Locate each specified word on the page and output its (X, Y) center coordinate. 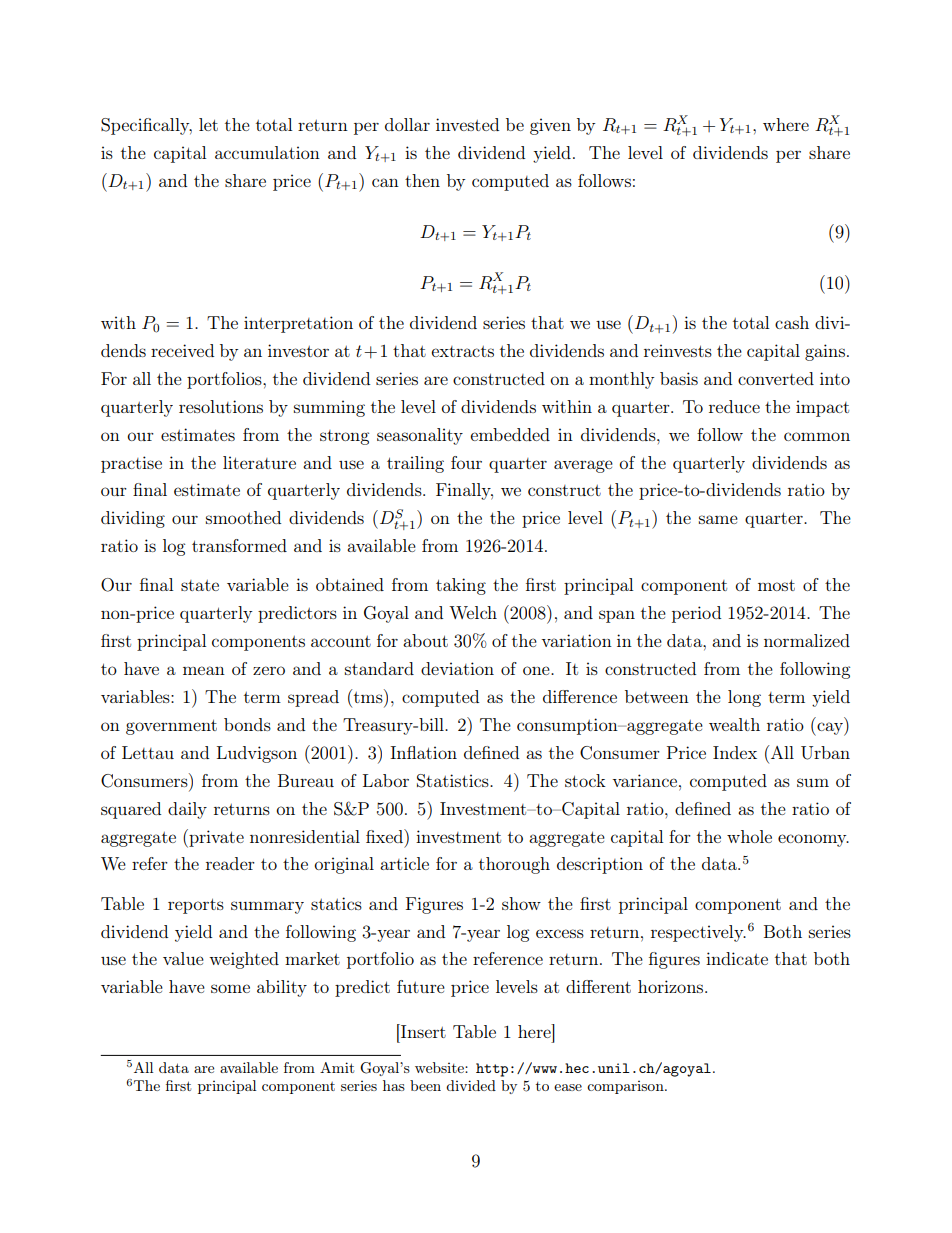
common (817, 436)
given (550, 126)
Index (735, 752)
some (230, 988)
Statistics (454, 781)
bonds (247, 724)
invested (467, 124)
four (466, 462)
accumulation (267, 152)
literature (259, 462)
